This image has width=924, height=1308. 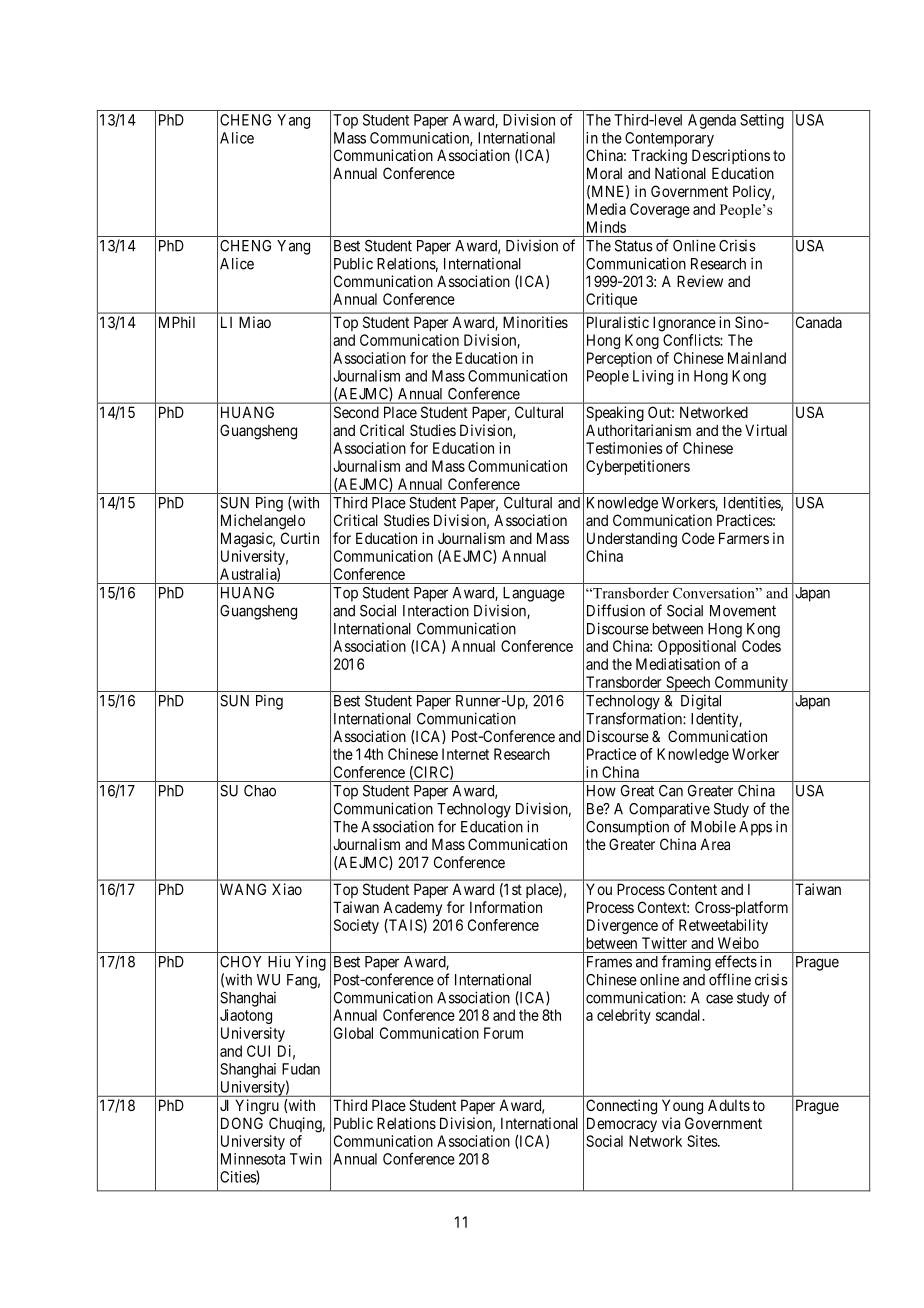 What do you see at coordinates (300, 538) in the image?
I see `Curtin` at bounding box center [300, 538].
